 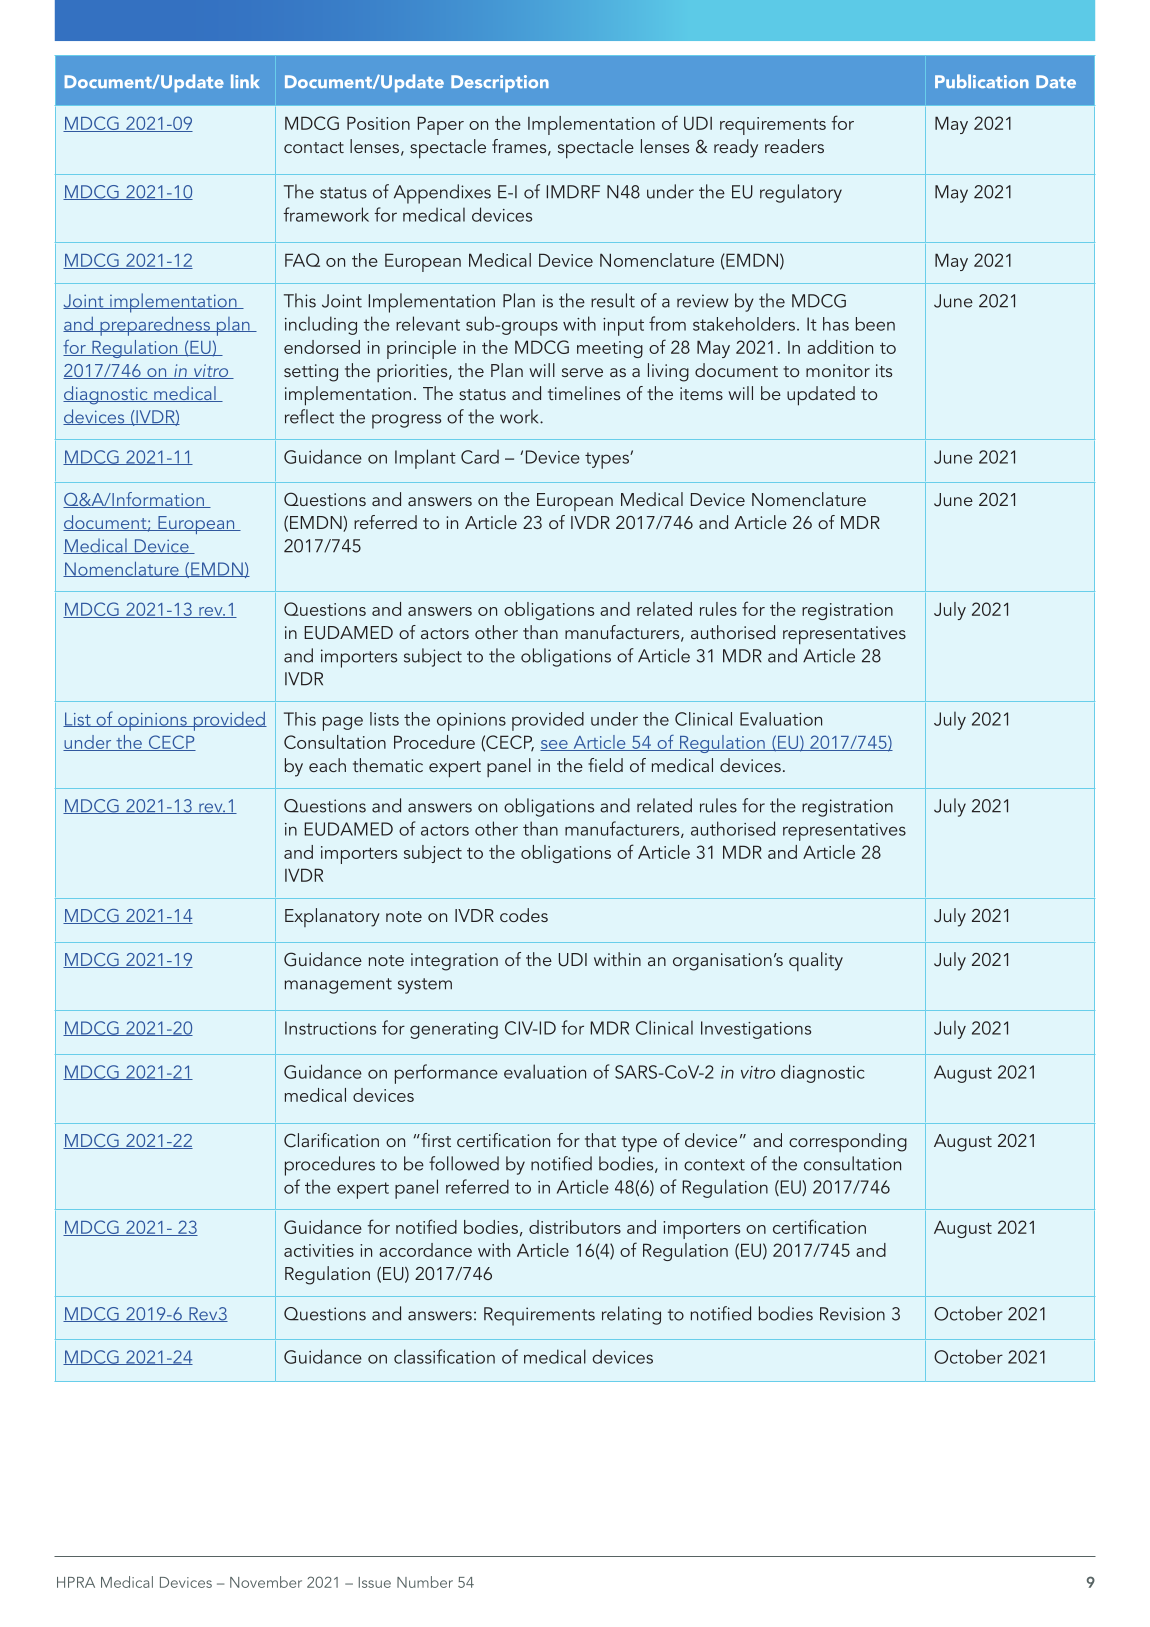 What do you see at coordinates (852, 1314) in the screenshot?
I see `Revision` at bounding box center [852, 1314].
